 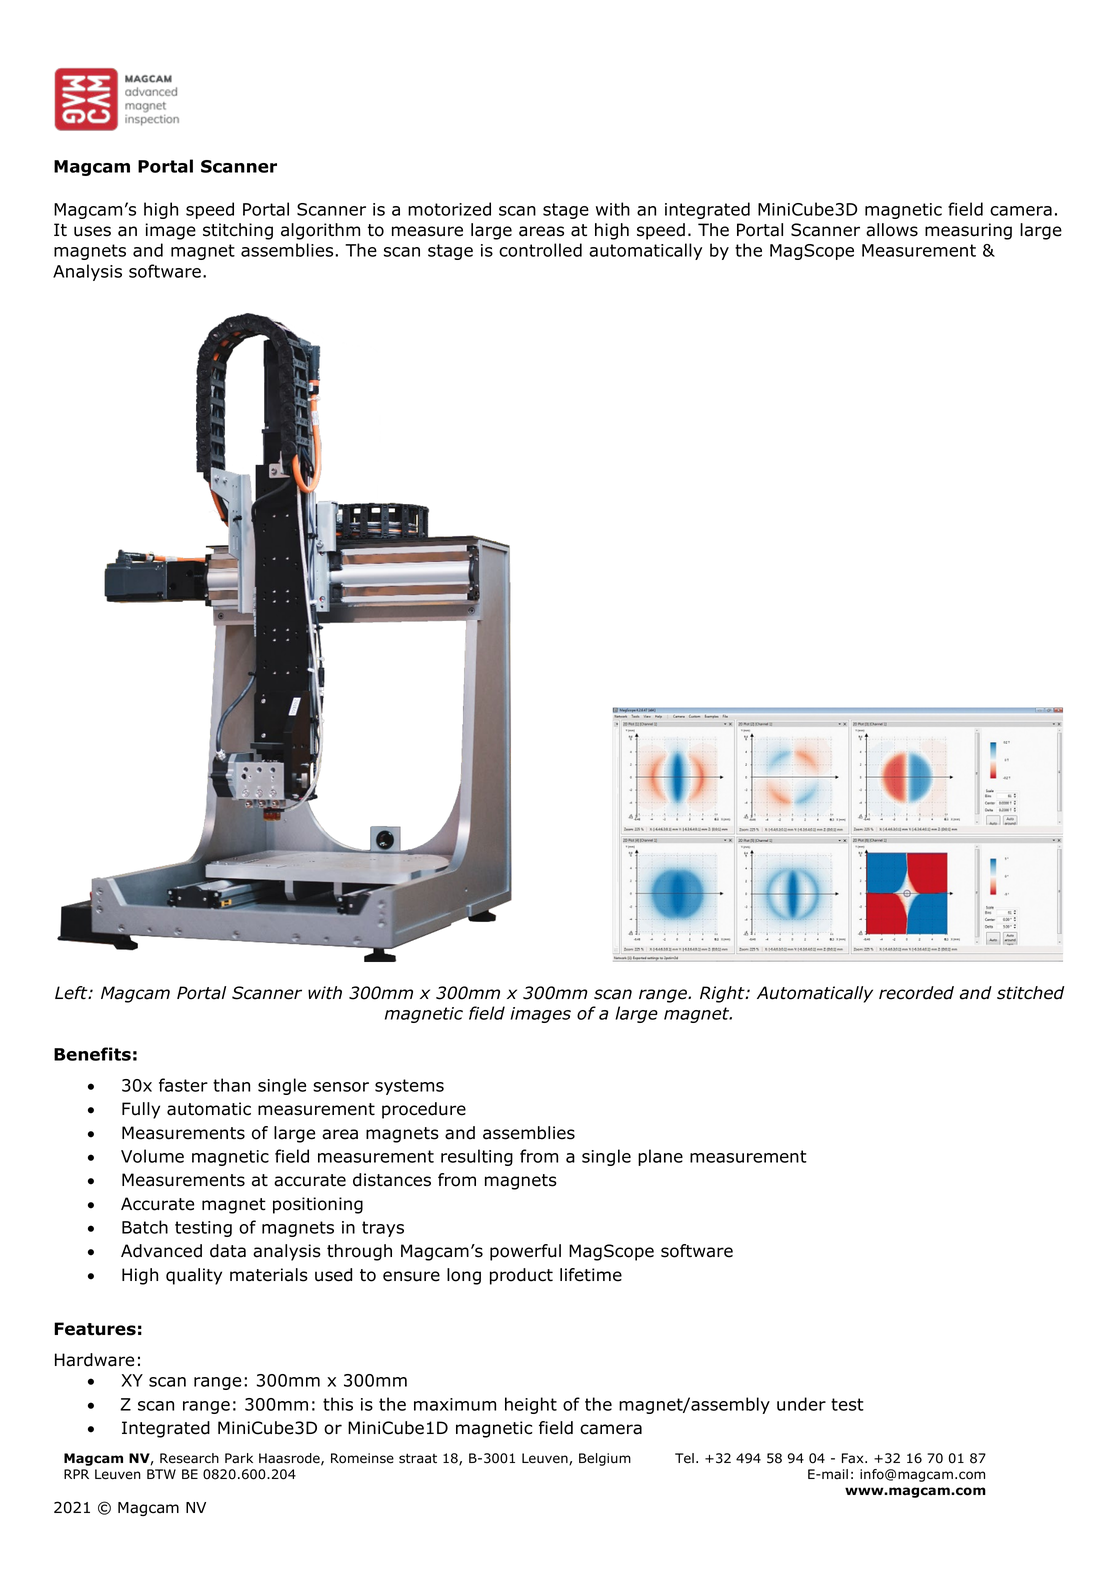 I want to click on stitching, so click(x=238, y=231).
